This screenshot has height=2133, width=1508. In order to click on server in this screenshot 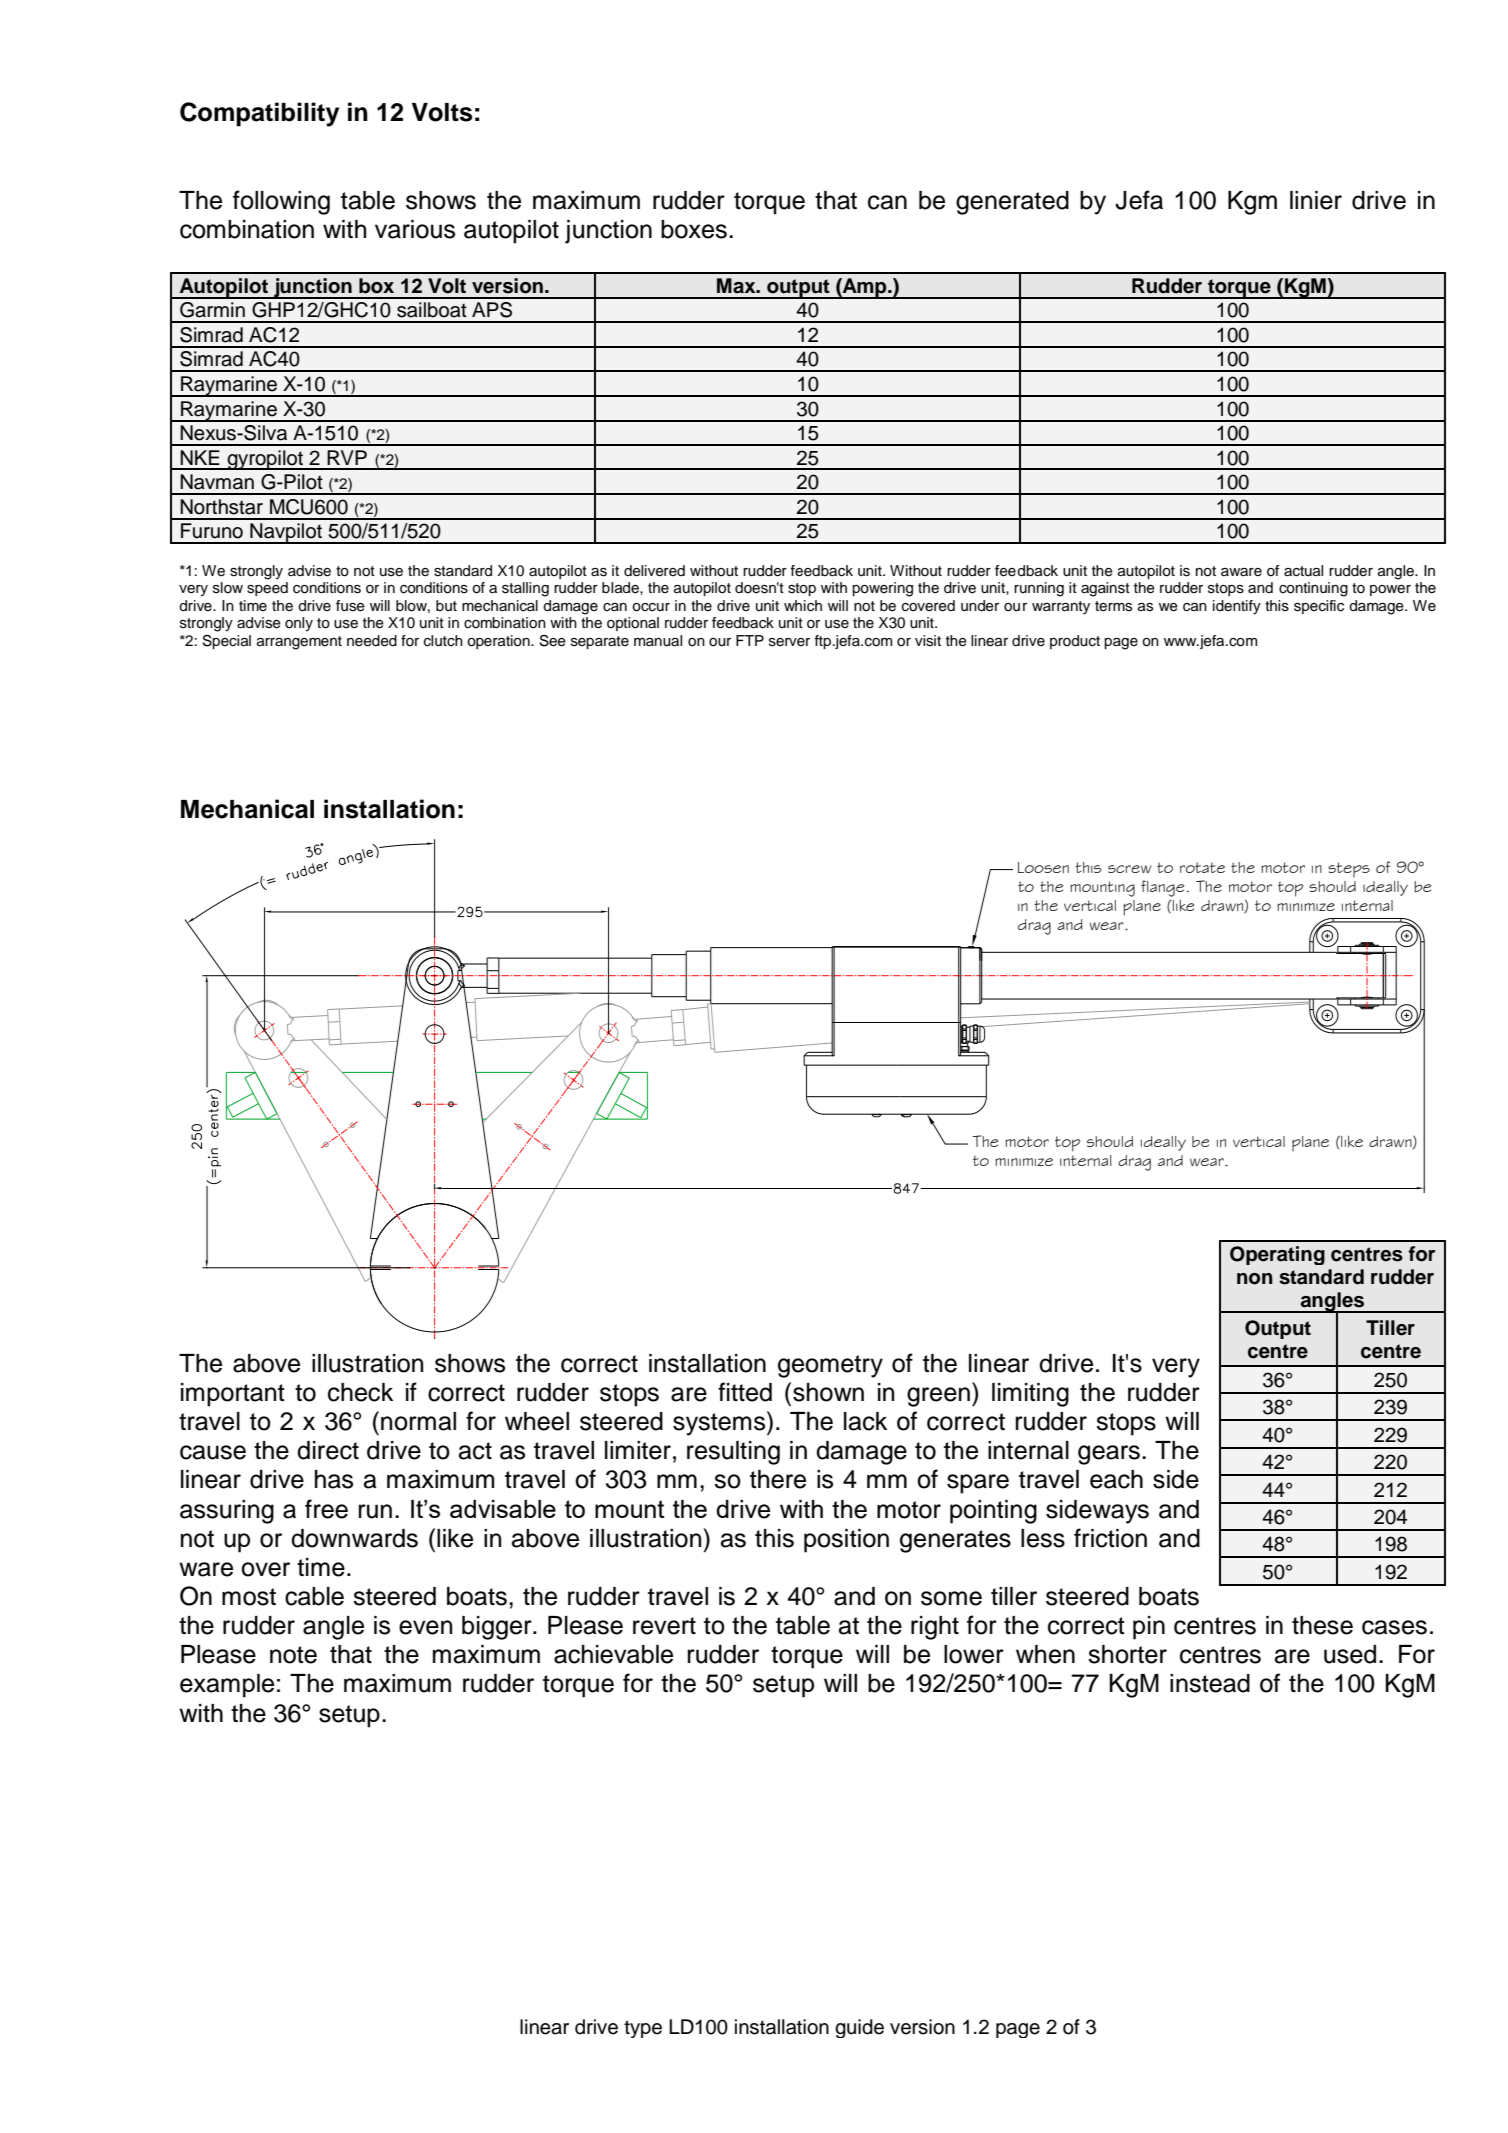, I will do `click(789, 642)`.
